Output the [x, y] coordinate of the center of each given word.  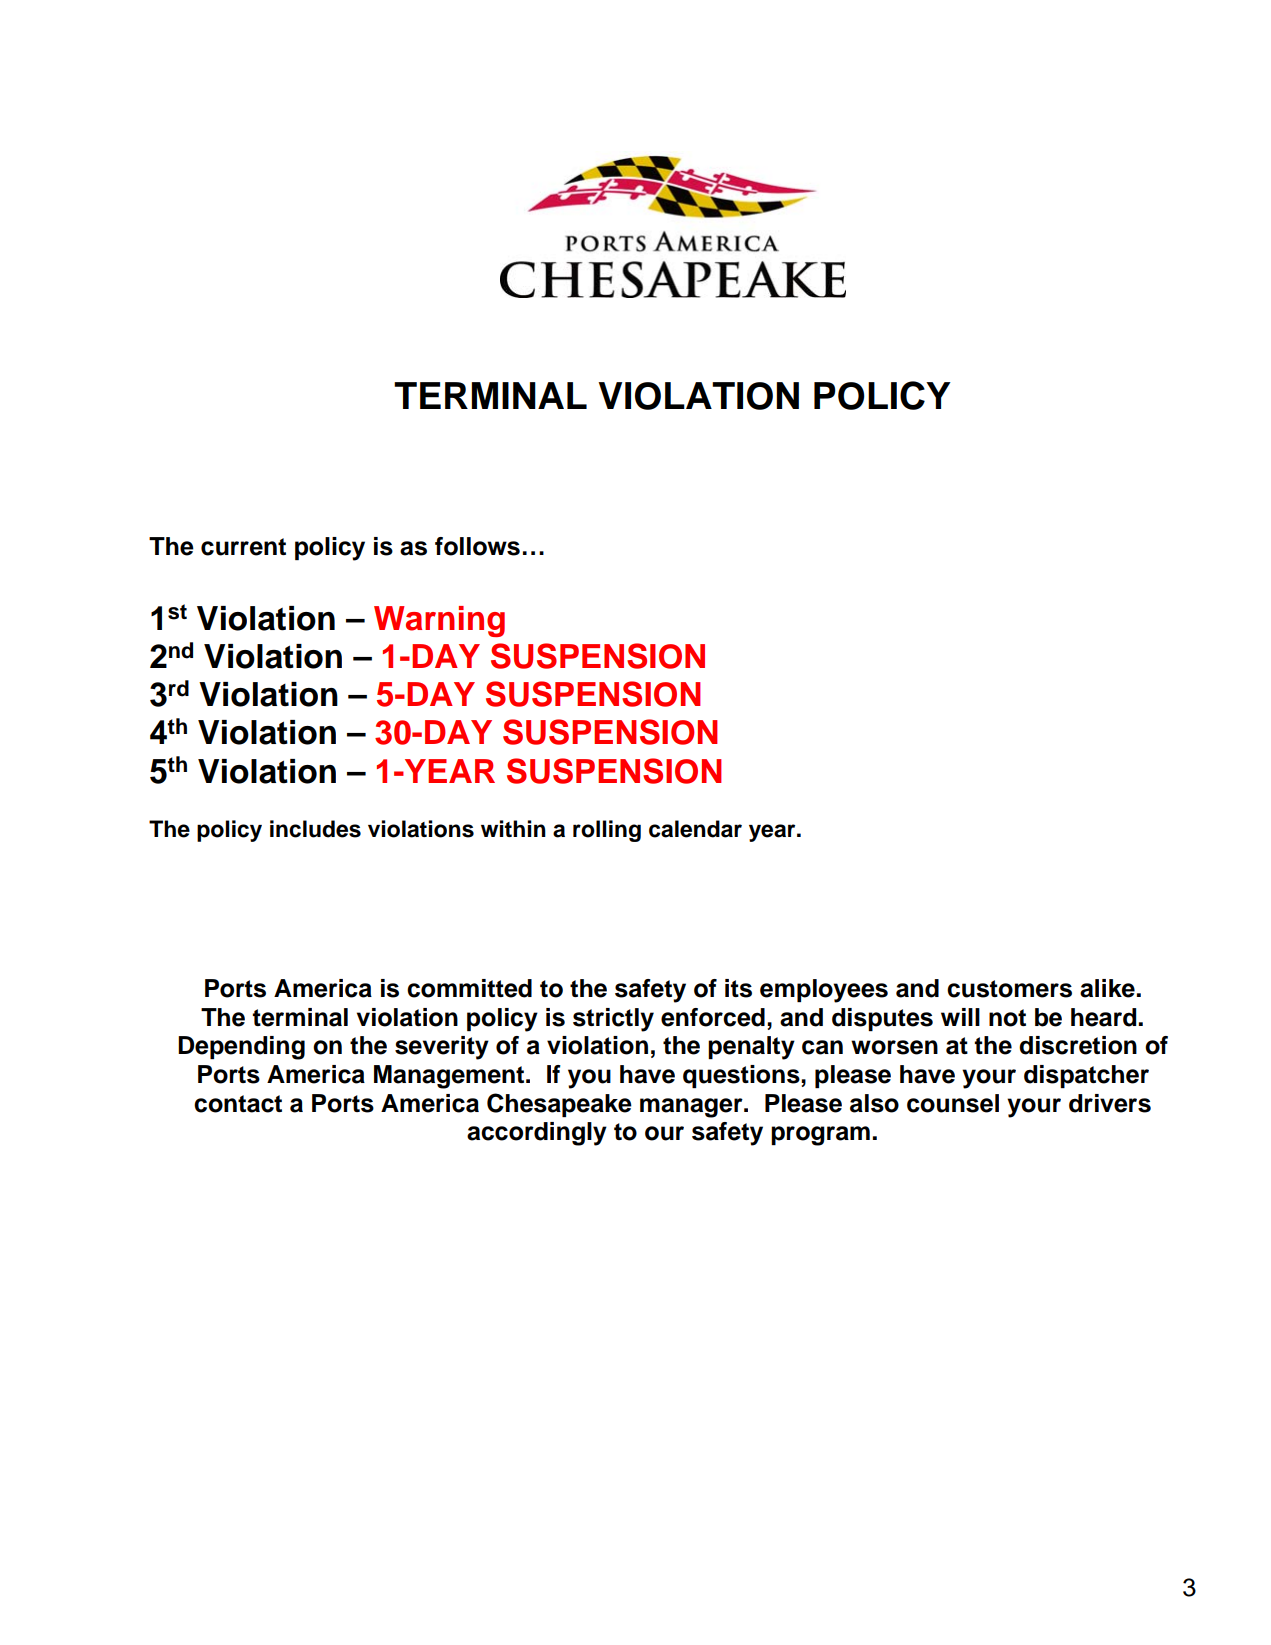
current [243, 547]
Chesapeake [559, 1105]
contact [238, 1104]
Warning [439, 621]
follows [477, 546]
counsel [953, 1103]
